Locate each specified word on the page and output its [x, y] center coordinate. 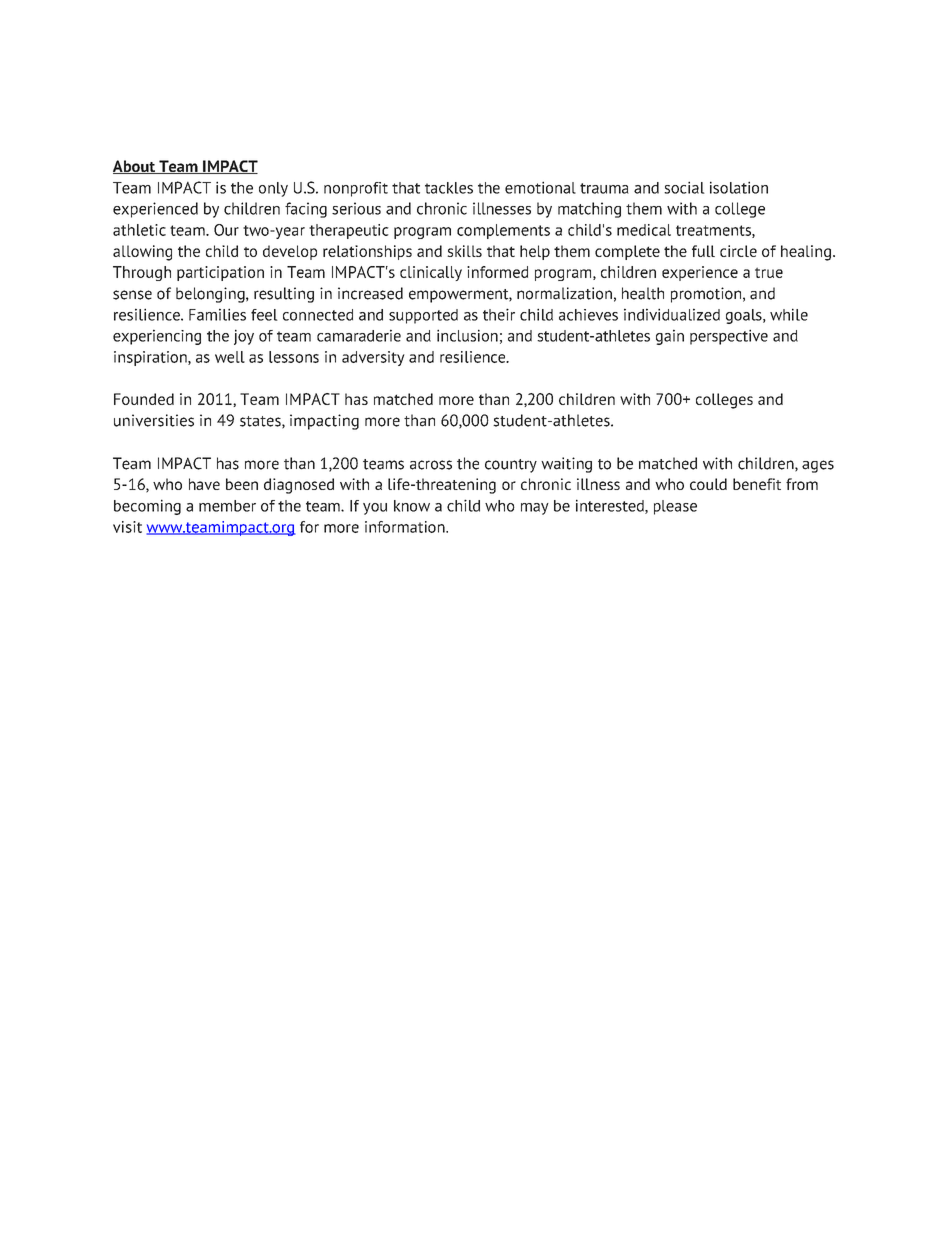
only [273, 189]
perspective [729, 337]
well [230, 357]
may [535, 509]
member [227, 506]
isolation [739, 187]
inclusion [467, 335]
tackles [449, 188]
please [675, 507]
